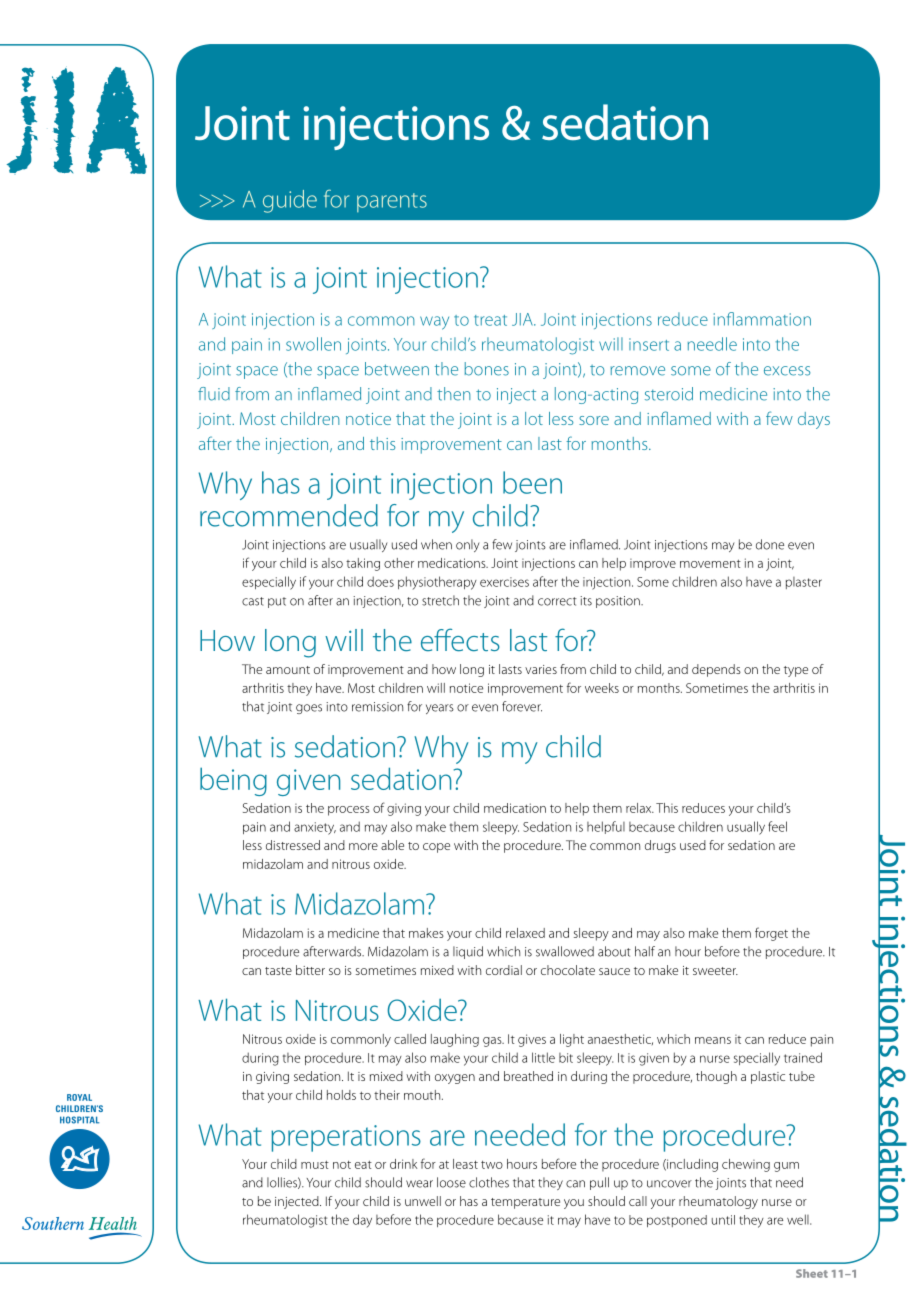  Describe the element at coordinates (525, 1203) in the screenshot. I see `temperature` at that location.
